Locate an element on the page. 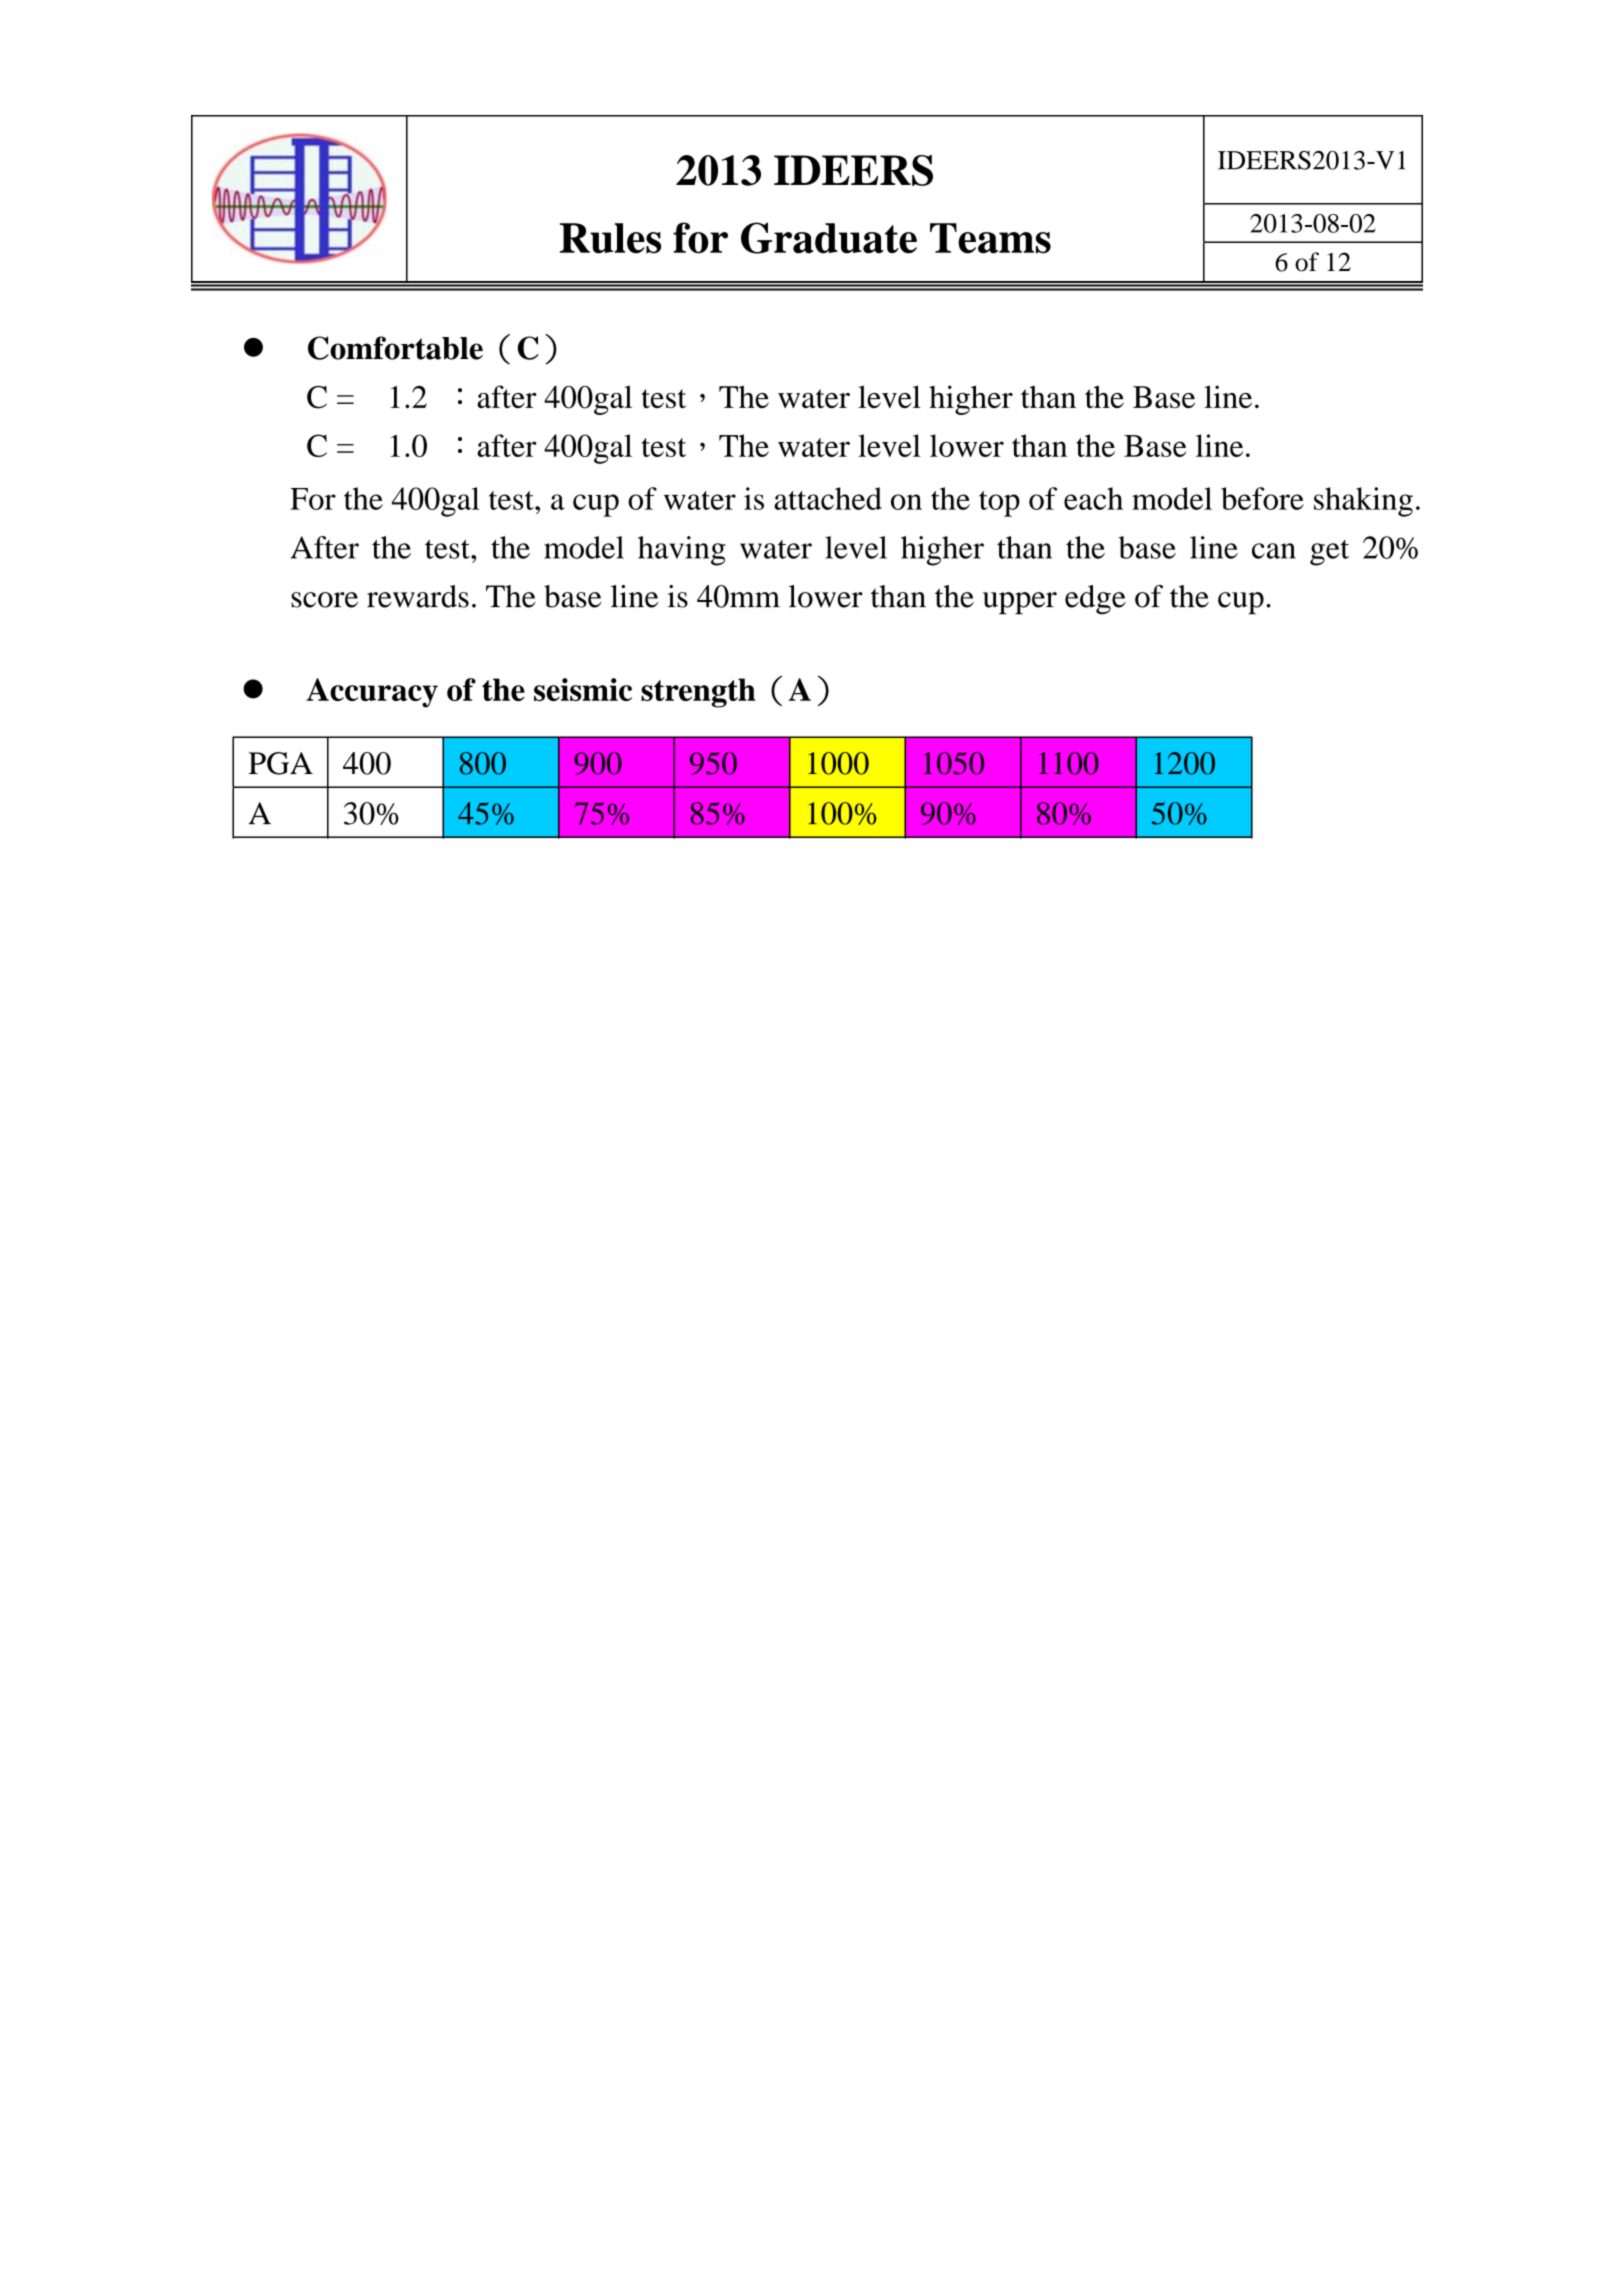 The image size is (1614, 2283). can is located at coordinates (1274, 551).
